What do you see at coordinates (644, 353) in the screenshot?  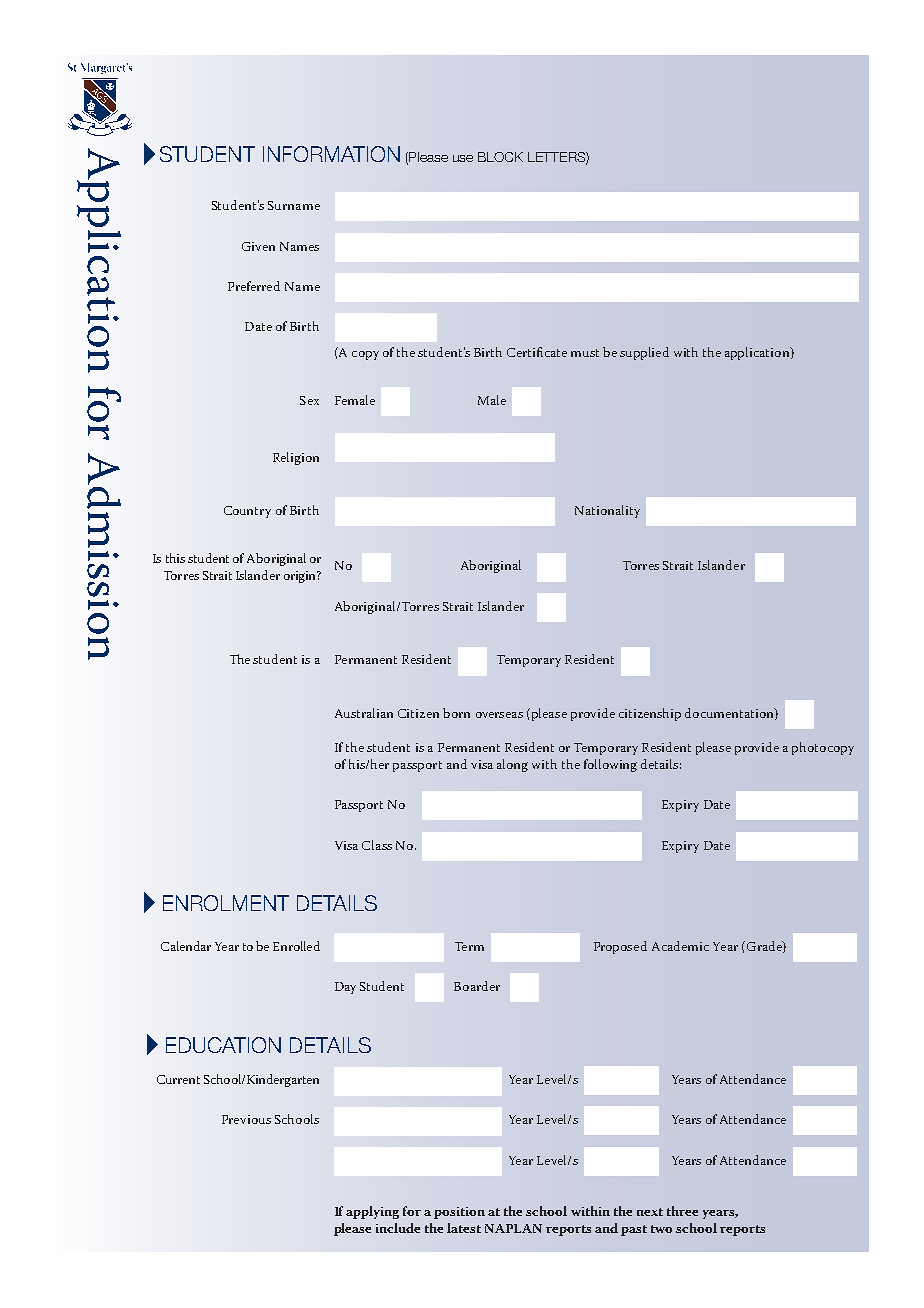 I see `supplied` at bounding box center [644, 353].
